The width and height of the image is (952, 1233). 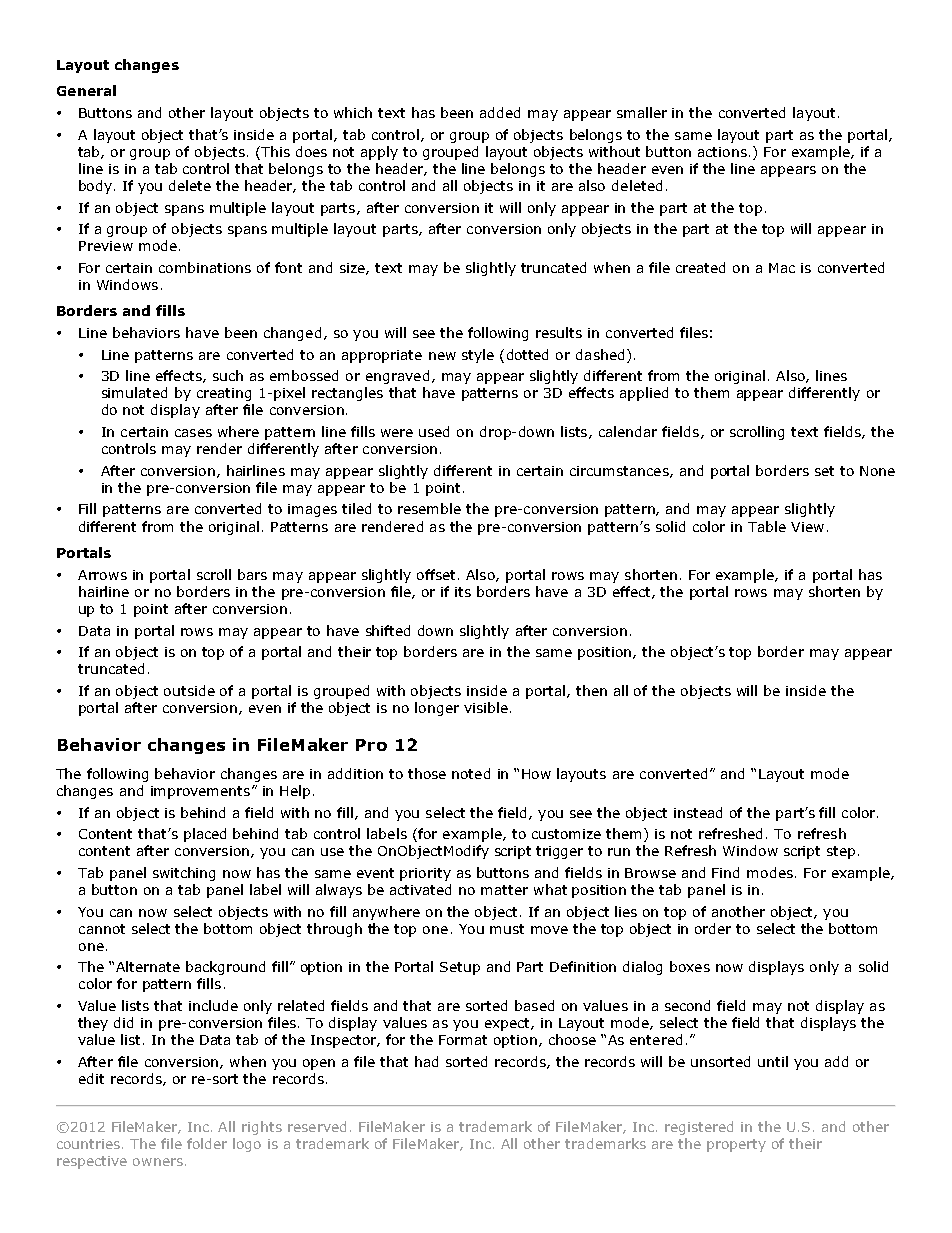 What do you see at coordinates (722, 152) in the image?
I see `actions` at bounding box center [722, 152].
